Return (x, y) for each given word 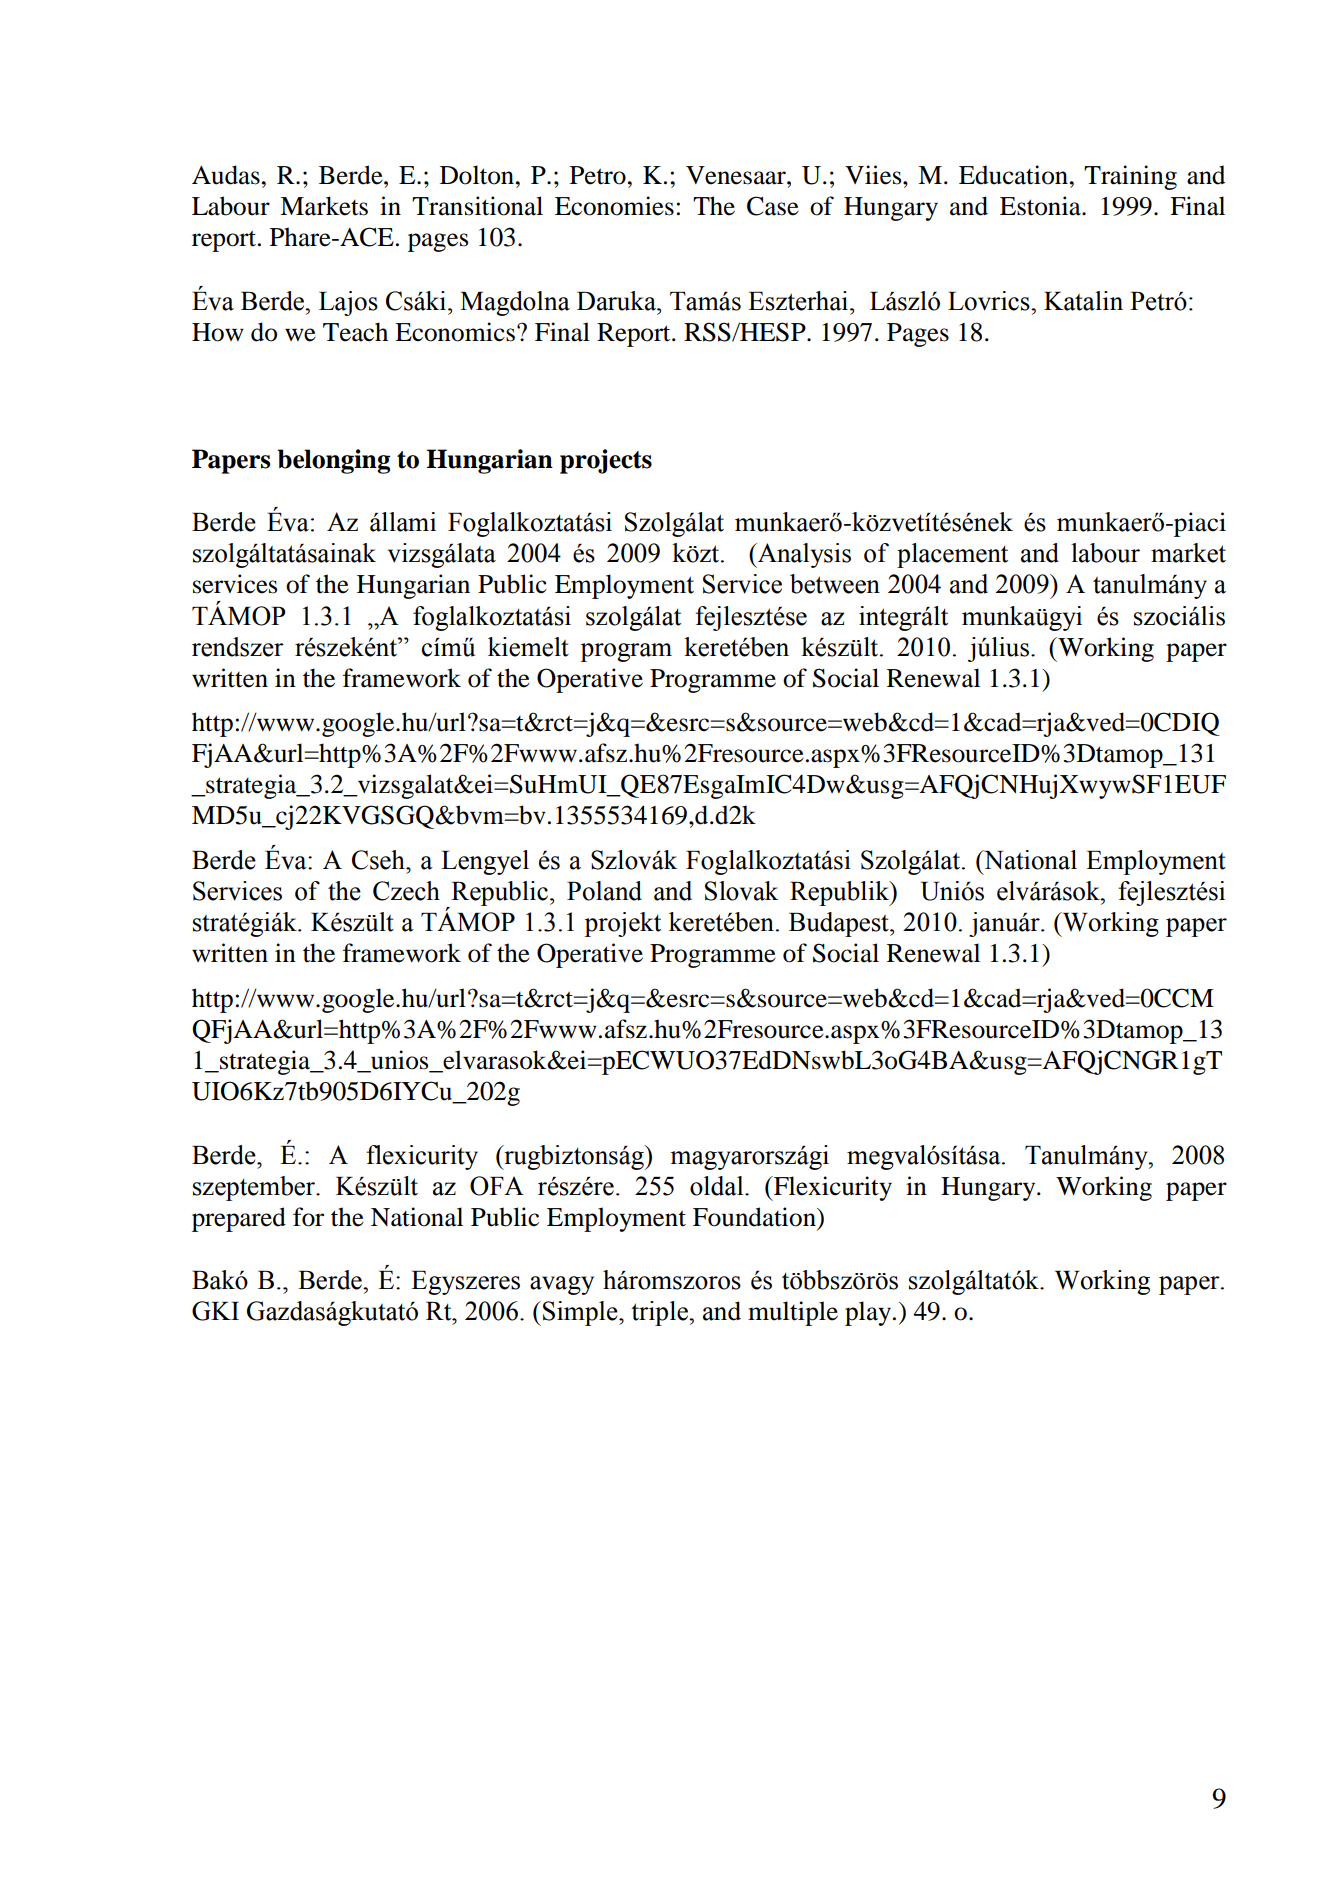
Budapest (840, 924)
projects (606, 461)
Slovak (741, 891)
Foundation (755, 1217)
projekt (622, 924)
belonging (333, 461)
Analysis (803, 555)
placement (952, 555)
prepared (239, 1219)
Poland (604, 891)
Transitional (477, 206)
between (835, 584)
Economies (614, 206)
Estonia (1041, 206)
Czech (406, 891)
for (308, 1217)
